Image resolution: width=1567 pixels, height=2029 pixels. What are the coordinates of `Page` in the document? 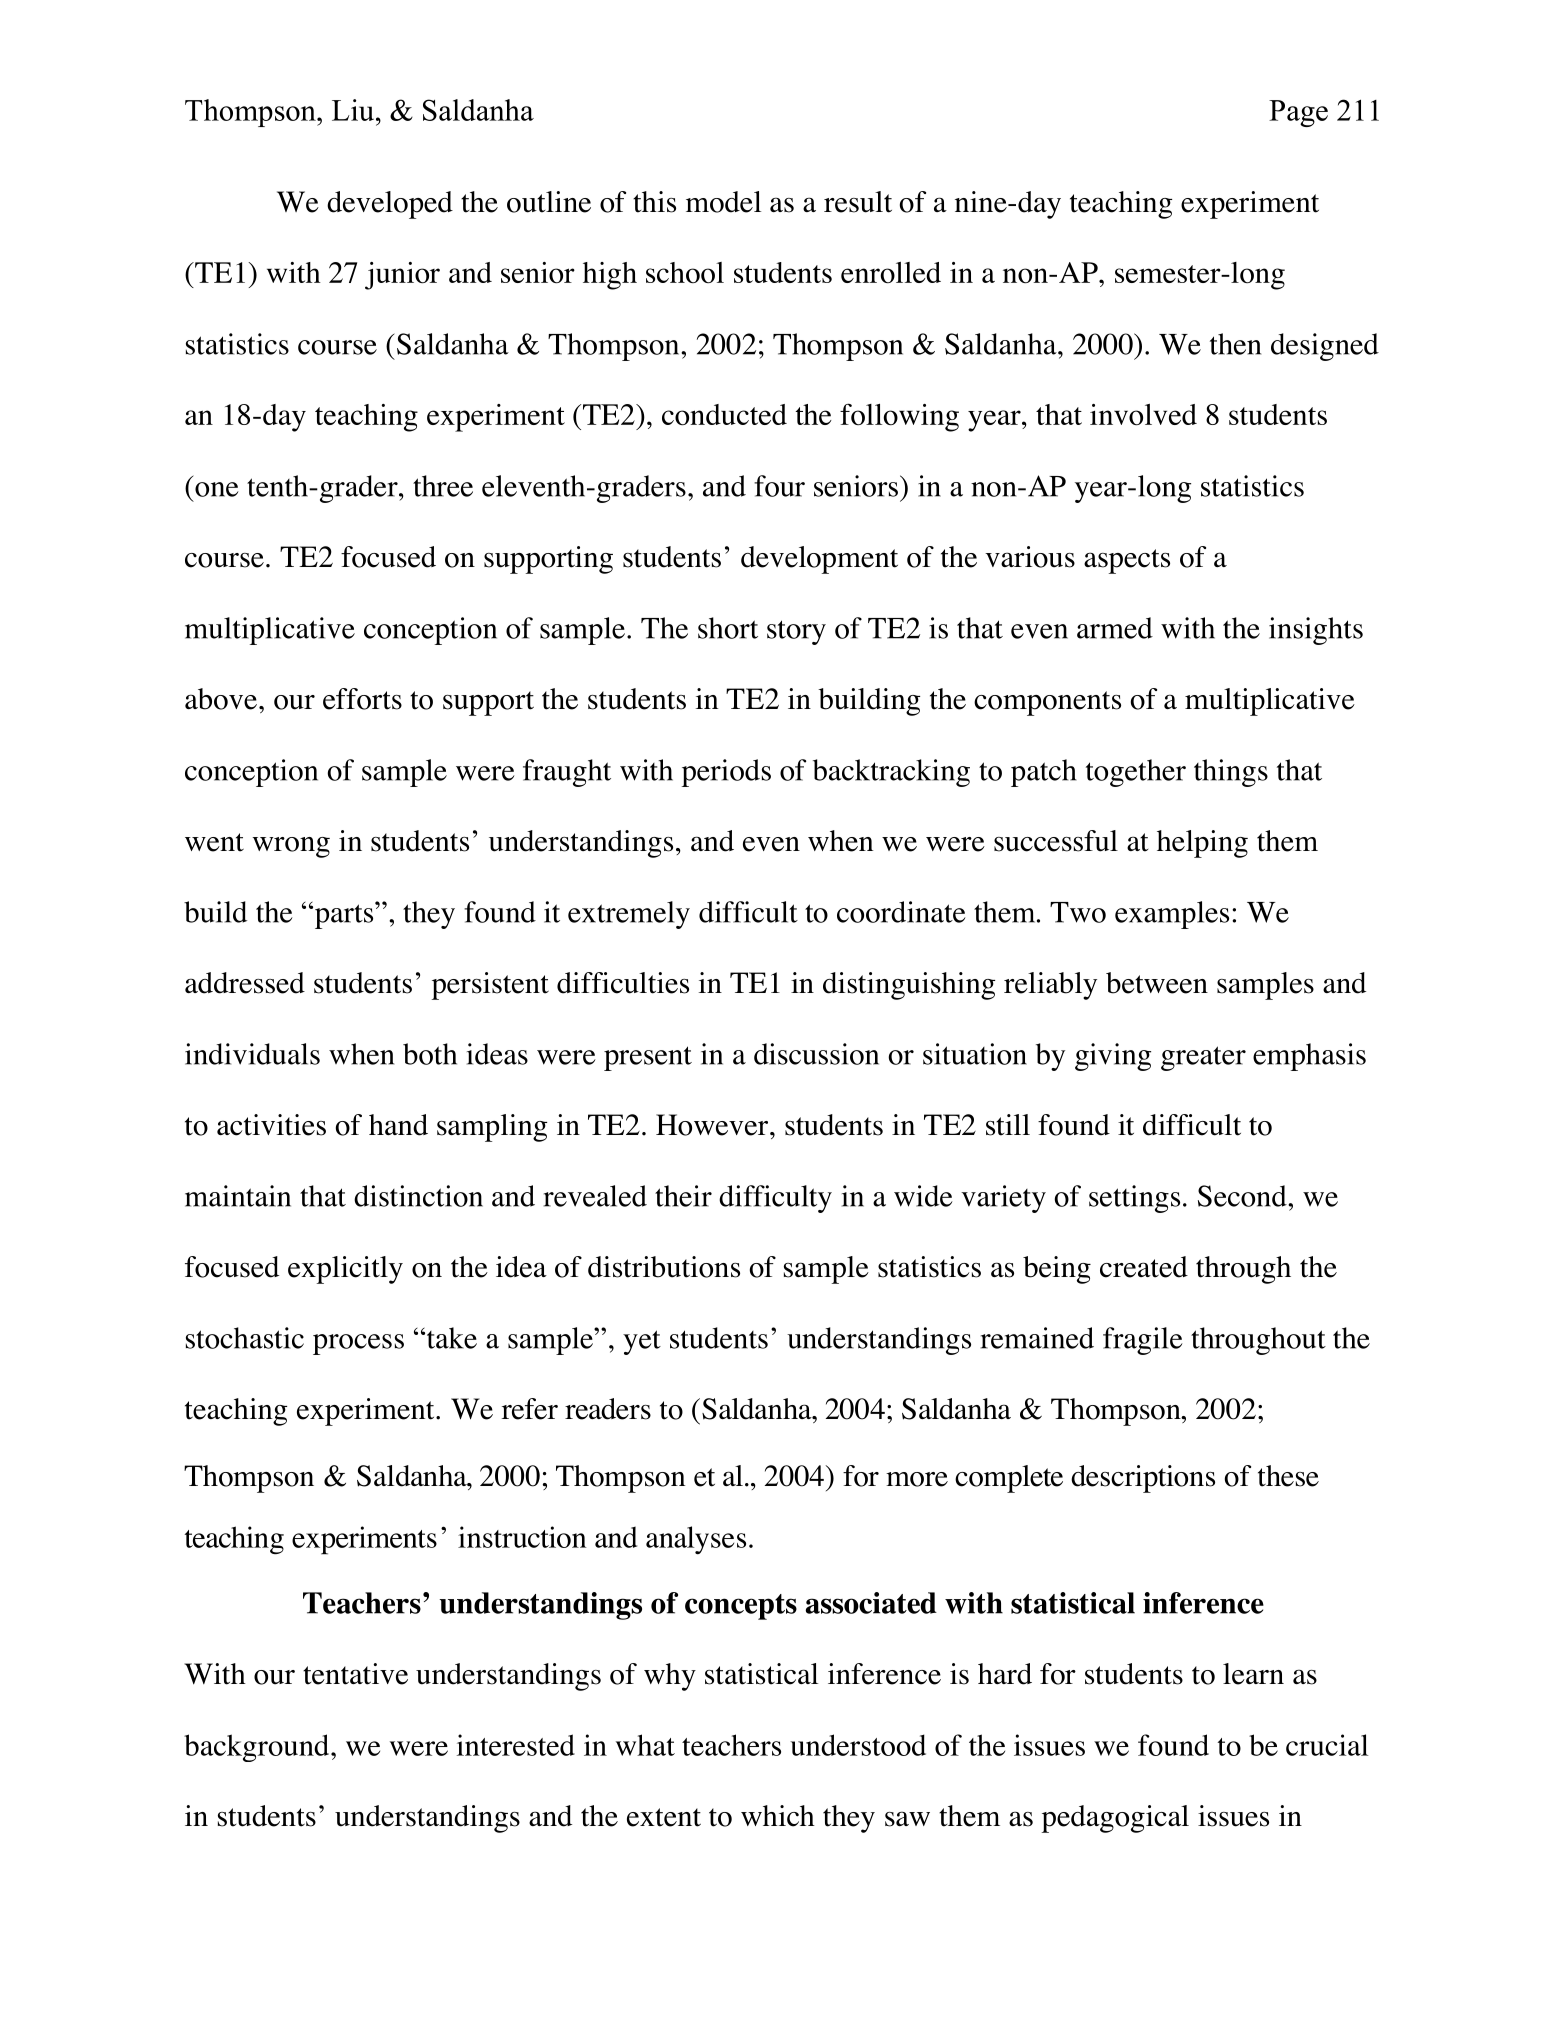 It's located at (1298, 113).
